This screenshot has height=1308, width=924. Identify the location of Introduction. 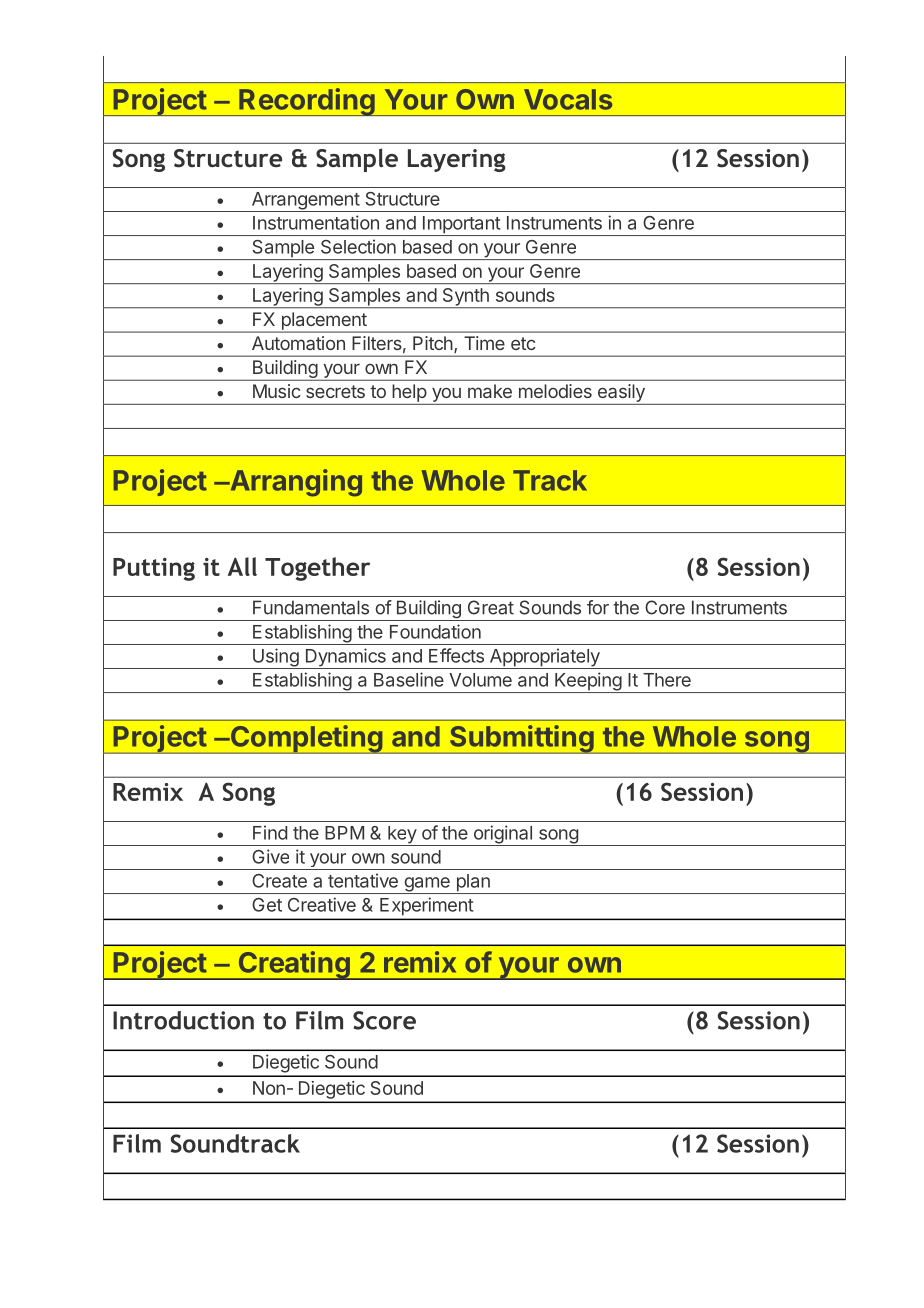
(183, 1020).
